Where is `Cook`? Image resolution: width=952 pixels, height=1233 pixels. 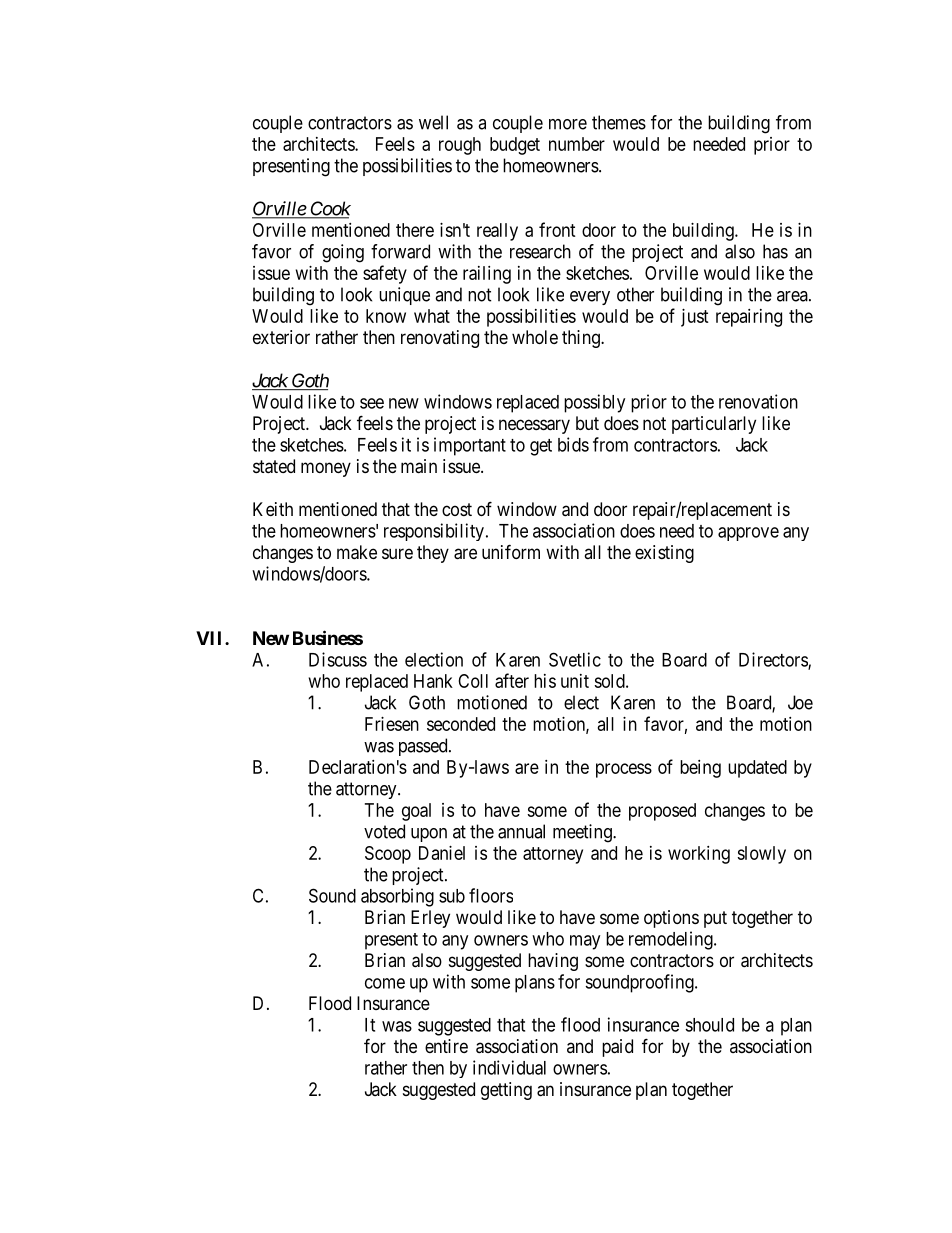 Cook is located at coordinates (329, 209).
